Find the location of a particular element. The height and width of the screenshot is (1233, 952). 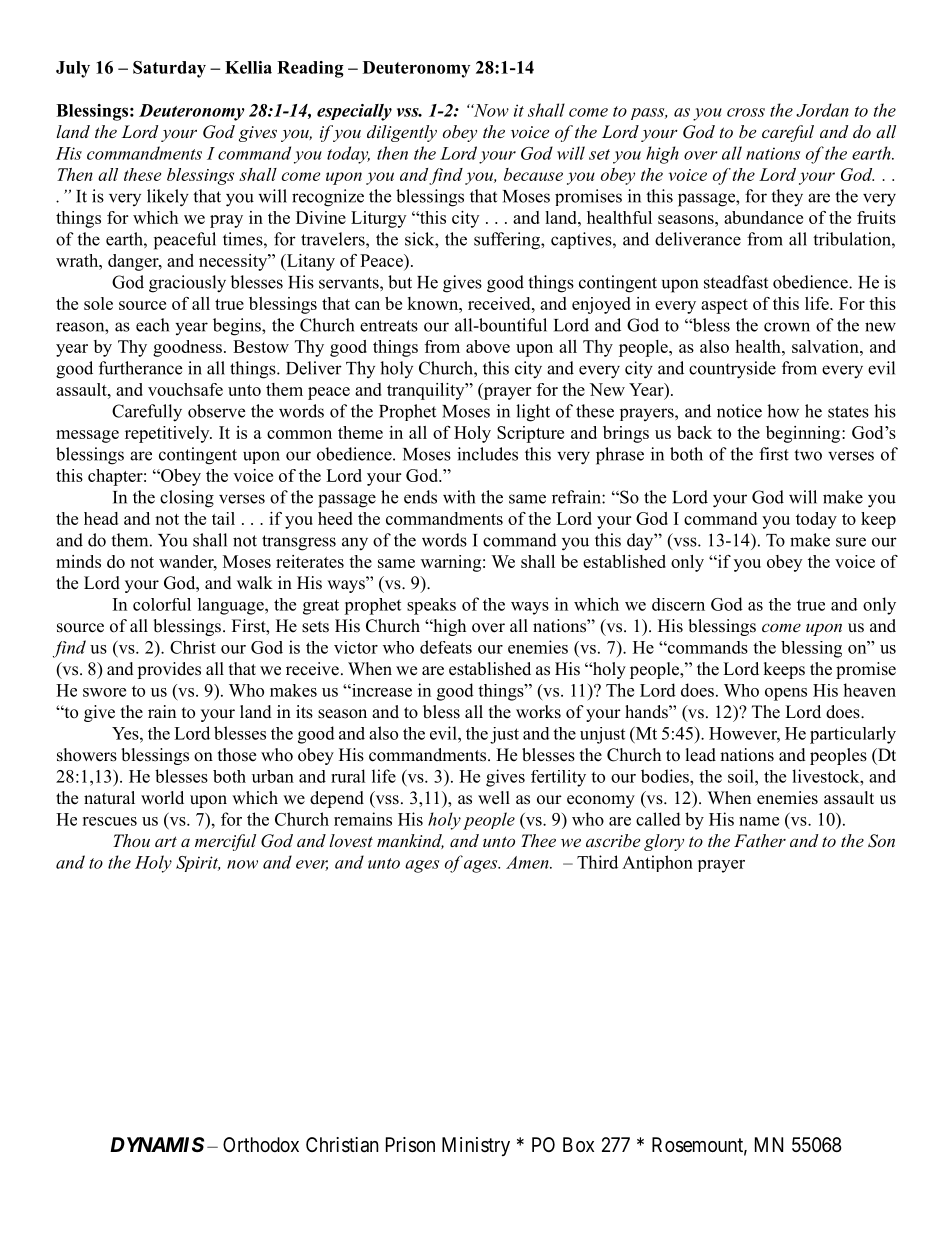

Saturday is located at coordinates (169, 69).
